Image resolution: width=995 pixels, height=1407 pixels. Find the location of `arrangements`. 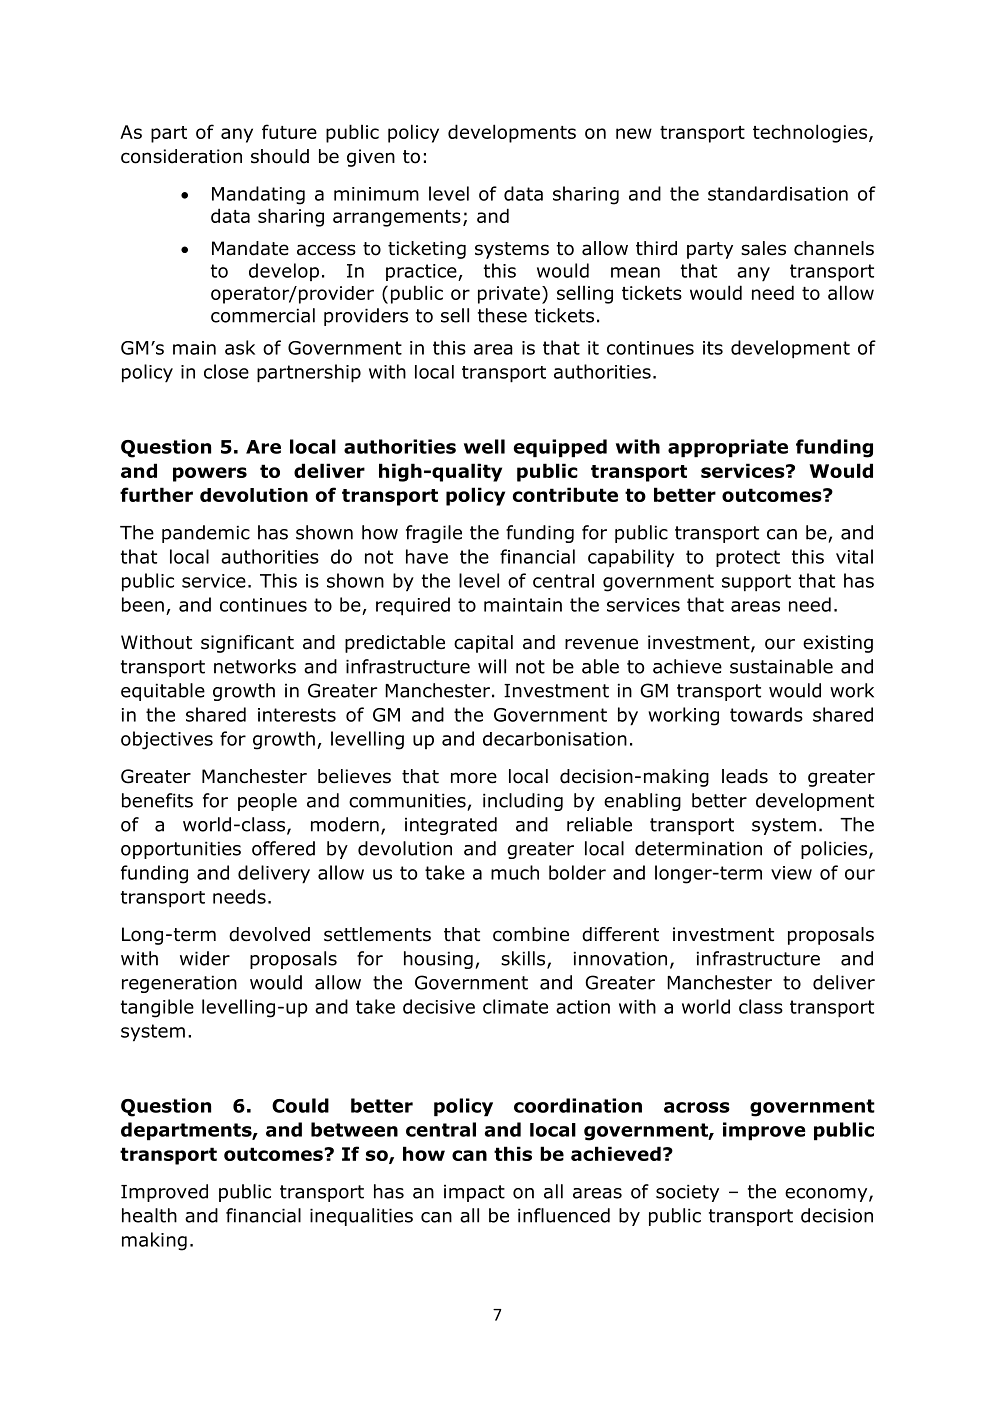

arrangements is located at coordinates (397, 218).
